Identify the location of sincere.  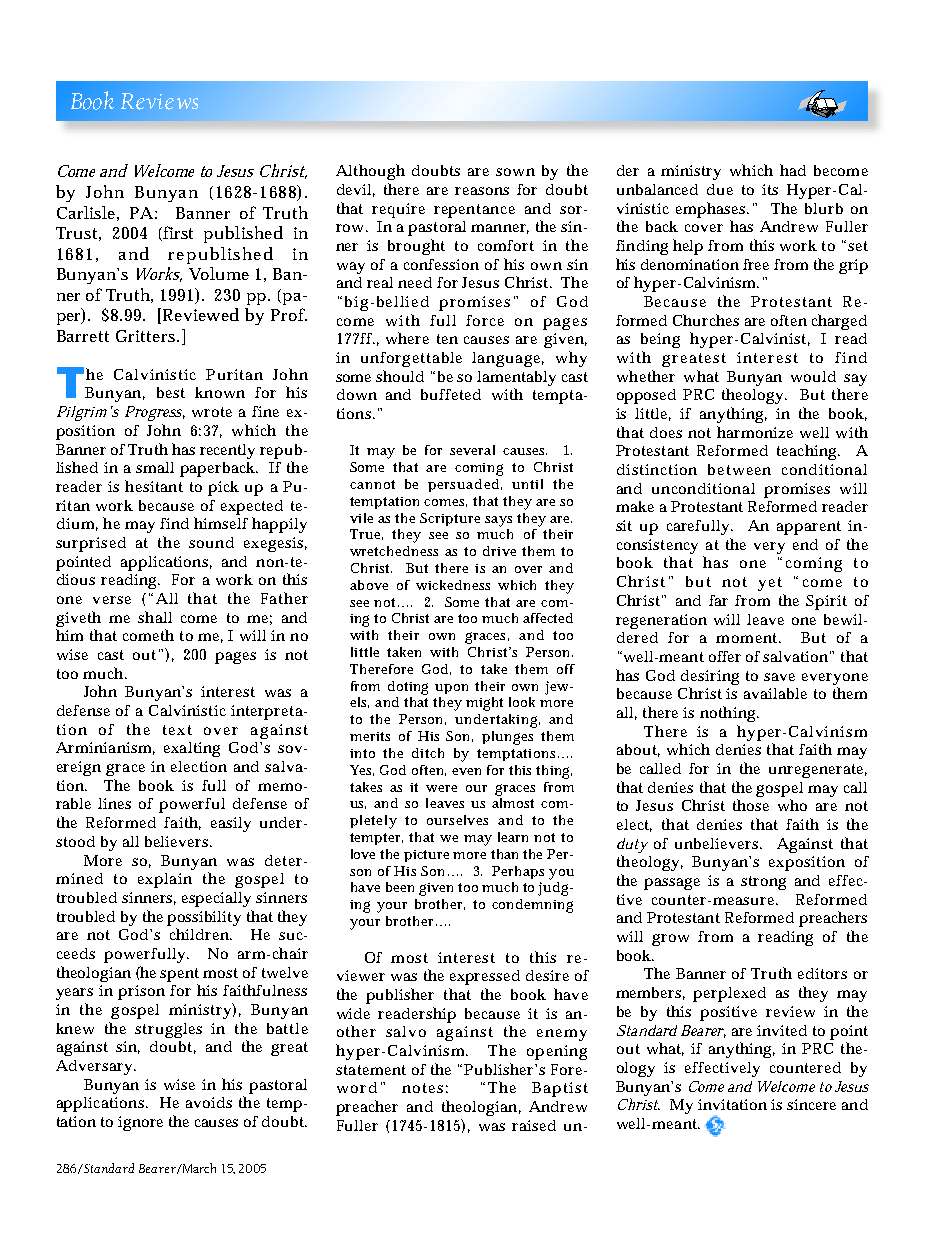
(811, 1104).
